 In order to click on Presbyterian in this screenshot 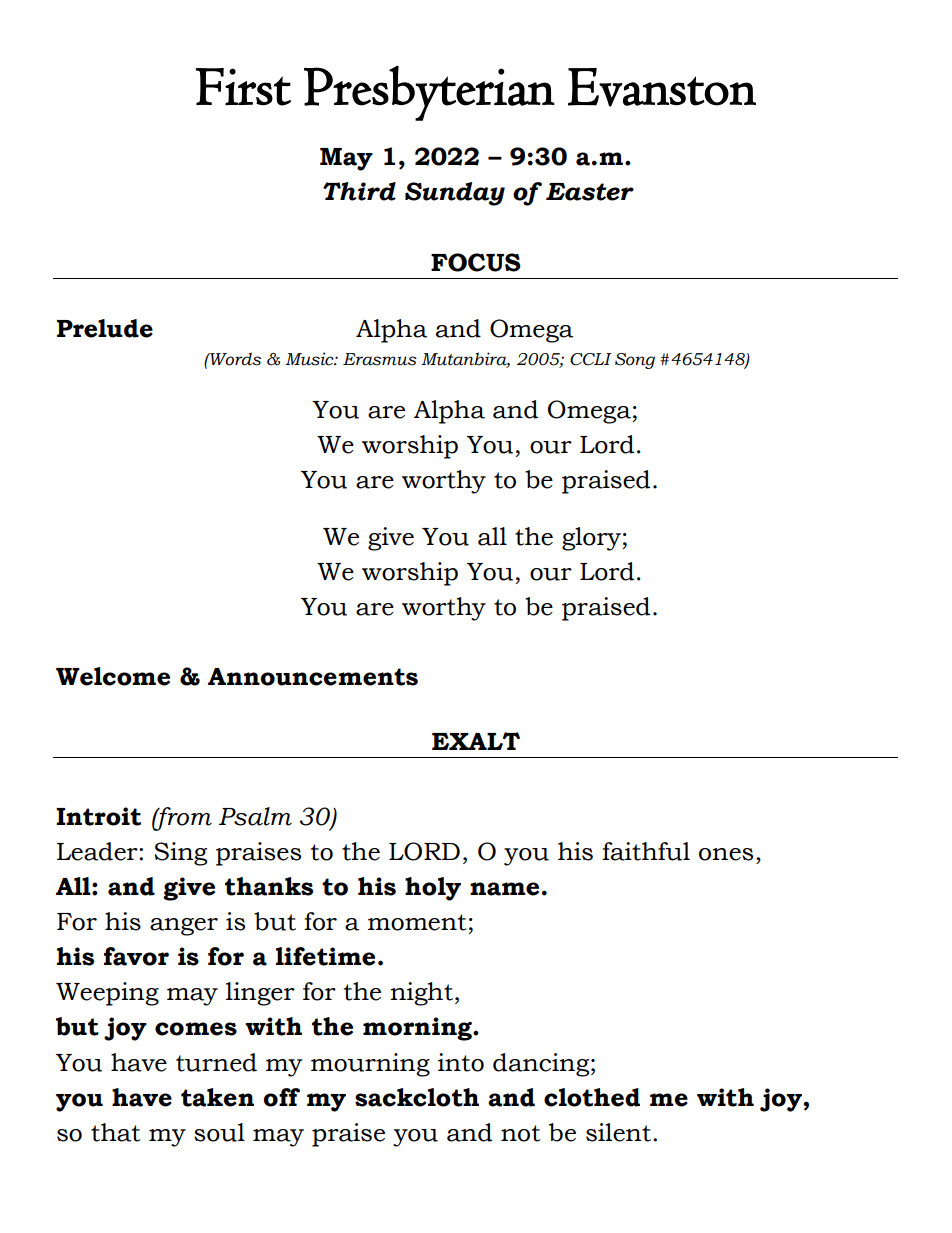, I will do `click(429, 93)`.
